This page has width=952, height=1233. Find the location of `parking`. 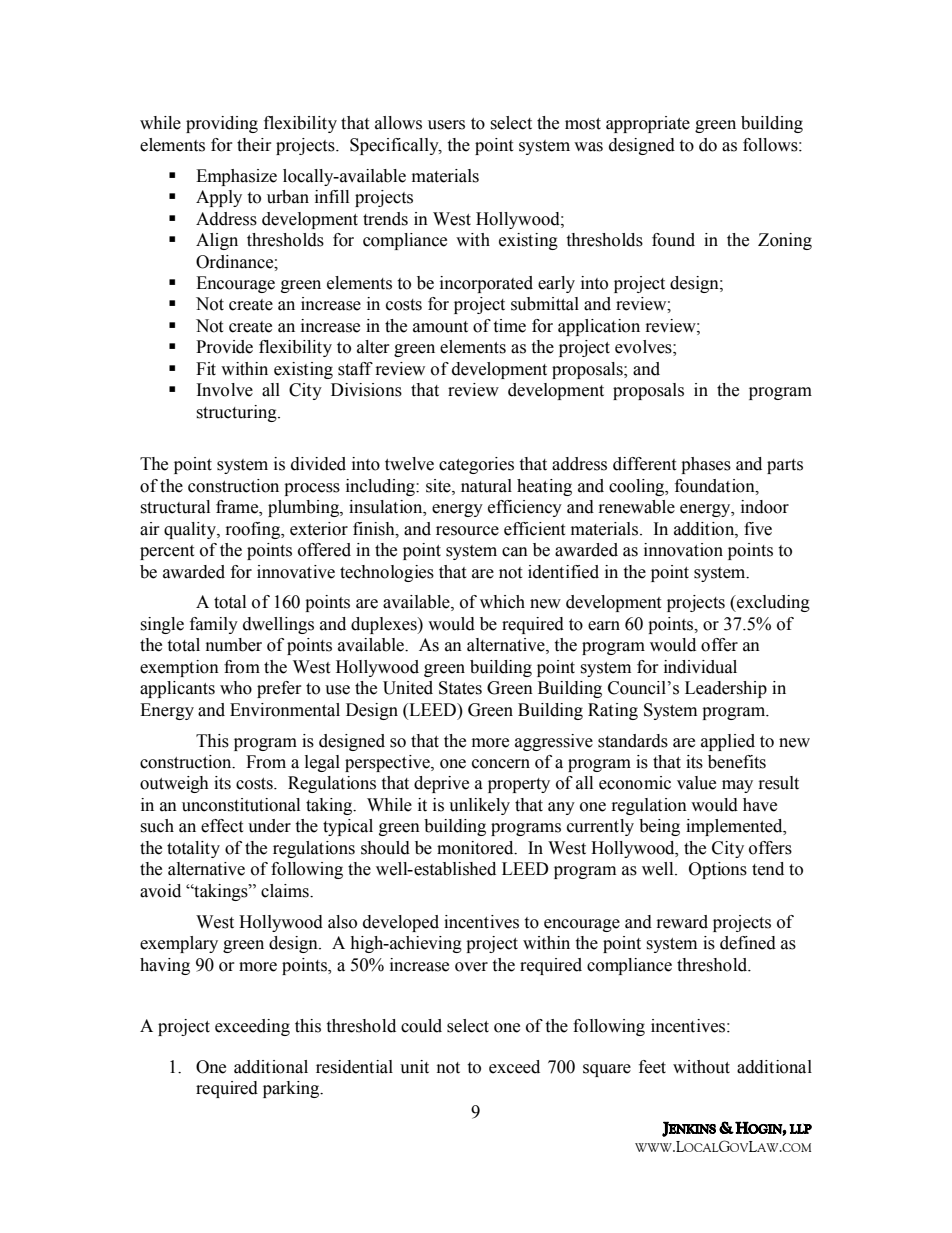

parking is located at coordinates (292, 1089).
